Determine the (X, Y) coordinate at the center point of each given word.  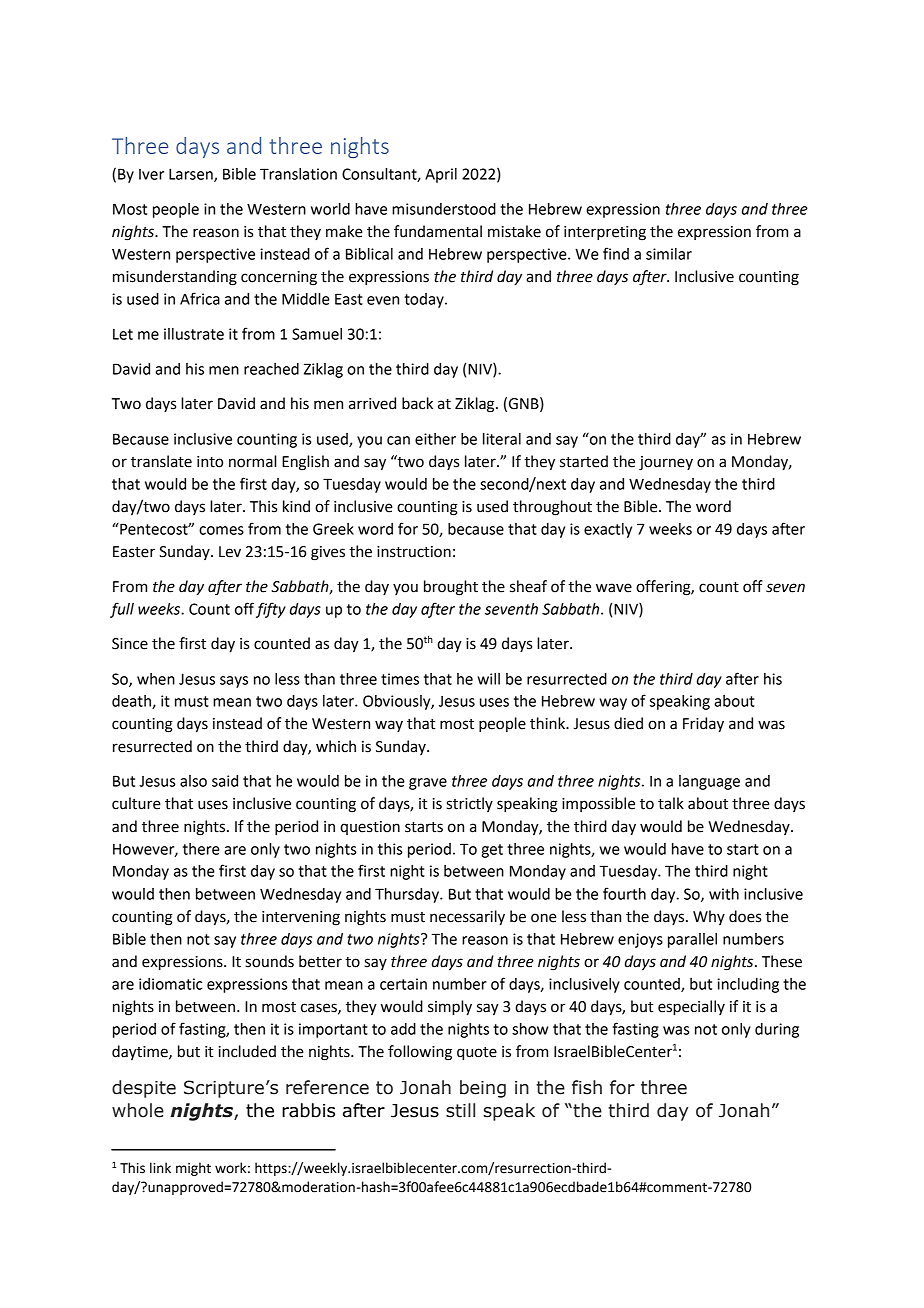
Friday (703, 725)
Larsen (192, 175)
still (460, 1110)
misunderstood (444, 209)
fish (587, 1087)
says (234, 682)
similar (669, 254)
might (193, 1169)
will (488, 679)
